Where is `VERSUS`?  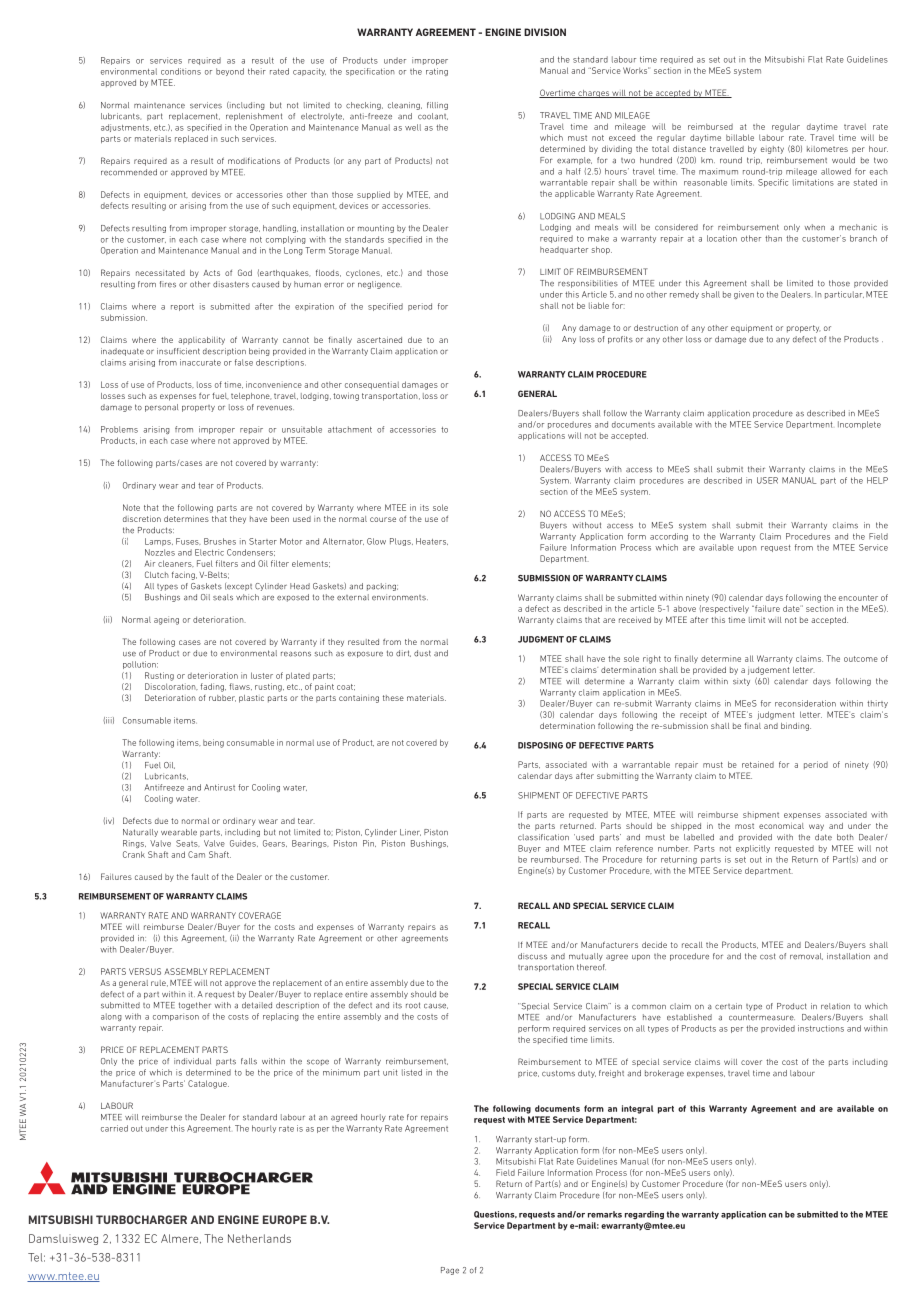
VERSUS is located at coordinates (145, 971).
